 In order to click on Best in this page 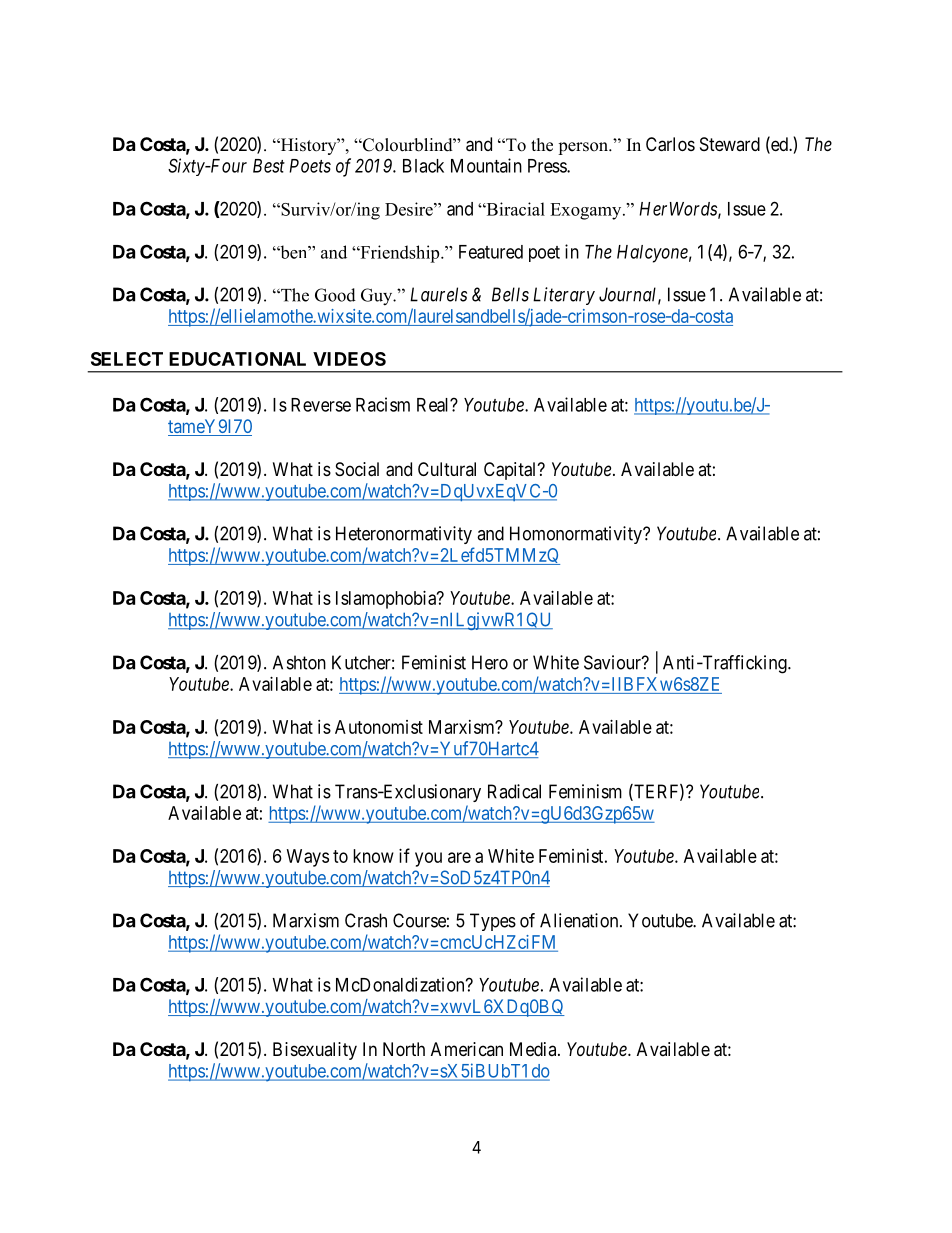, I will do `click(269, 166)`.
